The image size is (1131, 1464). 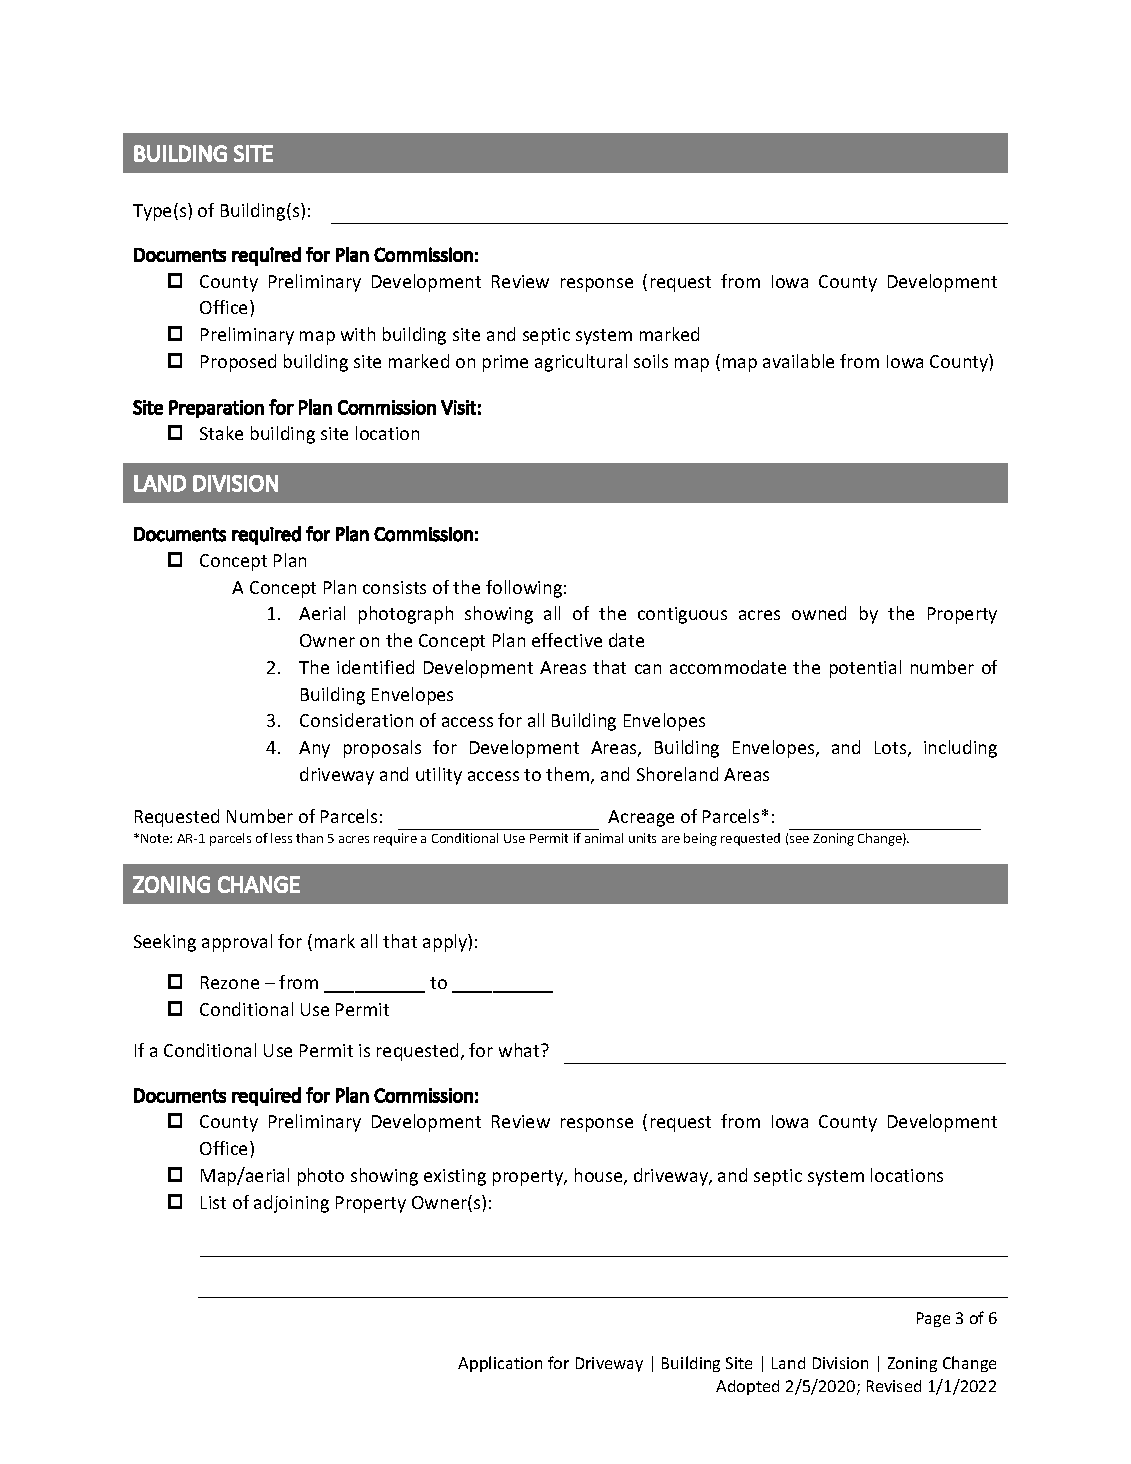 I want to click on consists, so click(x=394, y=587).
